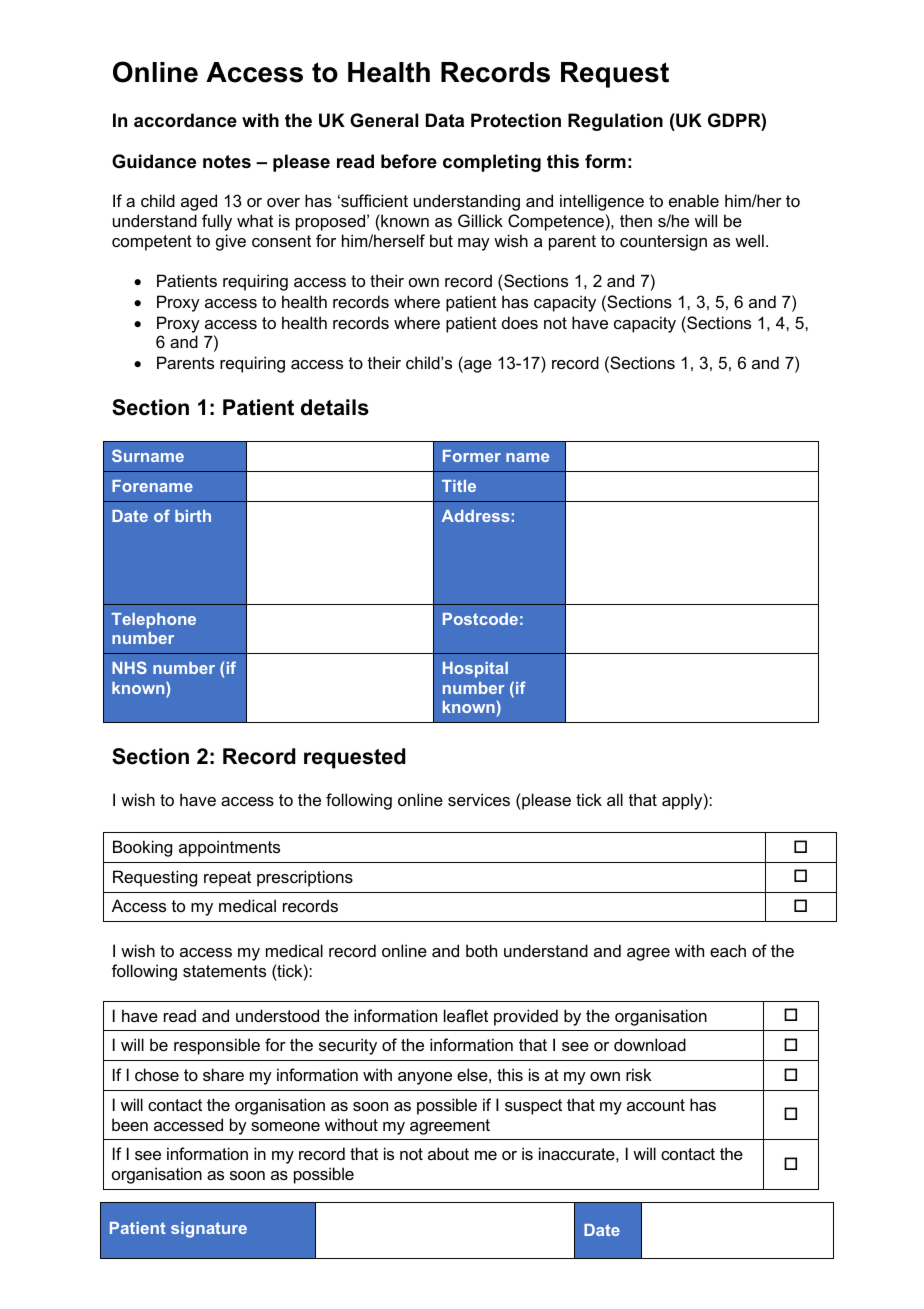 Image resolution: width=924 pixels, height=1309 pixels. I want to click on Title, so click(459, 486).
